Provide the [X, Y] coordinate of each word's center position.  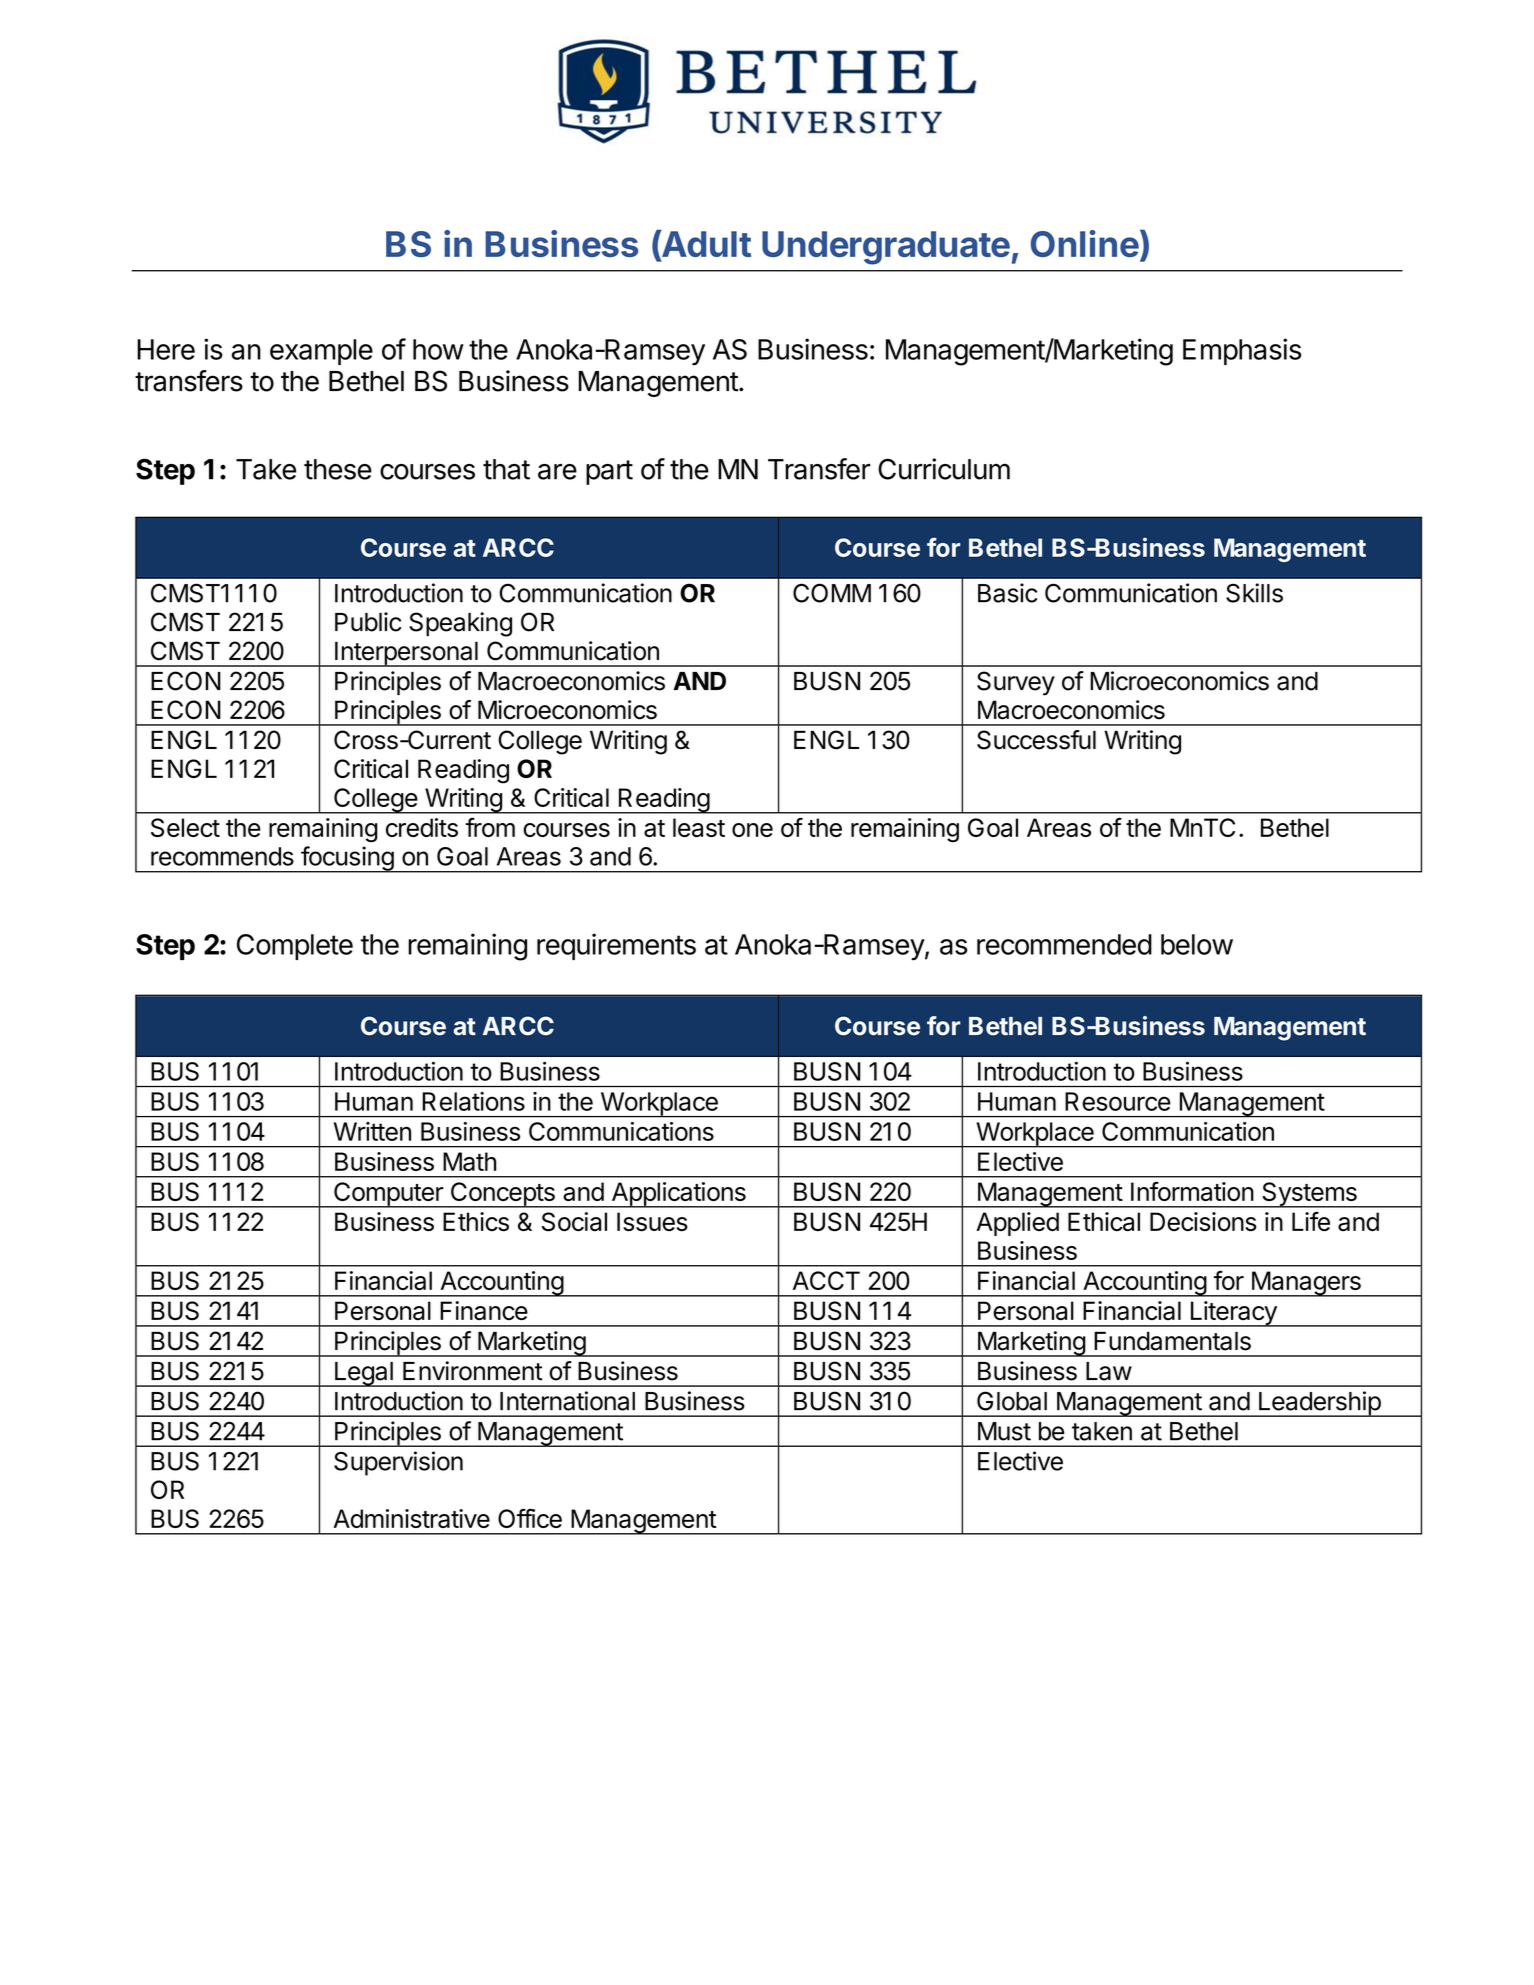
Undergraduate [886, 248]
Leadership [1319, 1404]
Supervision [398, 1463]
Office [530, 1518]
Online [1085, 243]
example [321, 352]
